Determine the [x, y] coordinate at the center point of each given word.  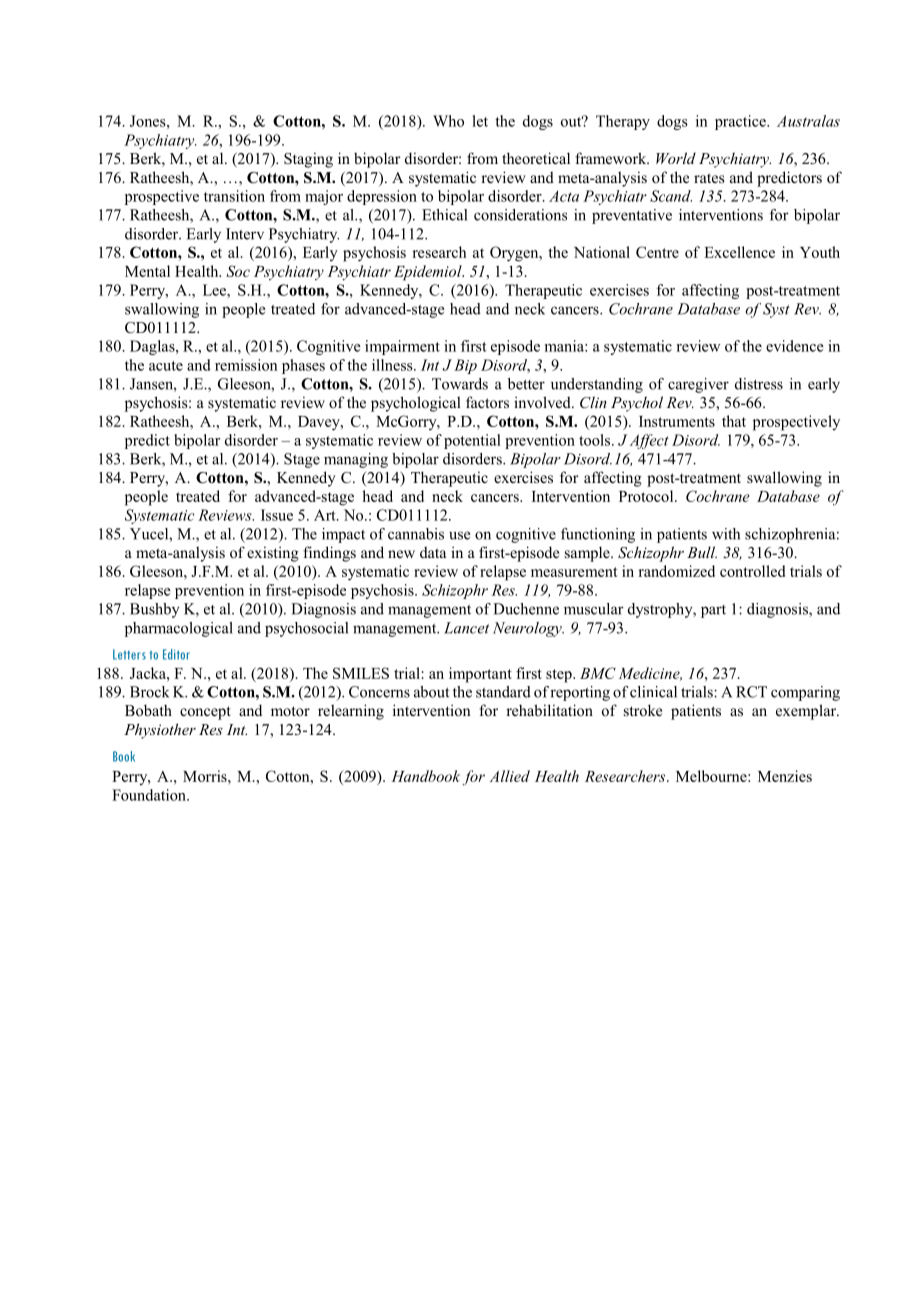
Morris [206, 776]
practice [741, 122]
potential [472, 441]
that [734, 421]
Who [448, 121]
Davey [320, 423]
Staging [308, 160]
